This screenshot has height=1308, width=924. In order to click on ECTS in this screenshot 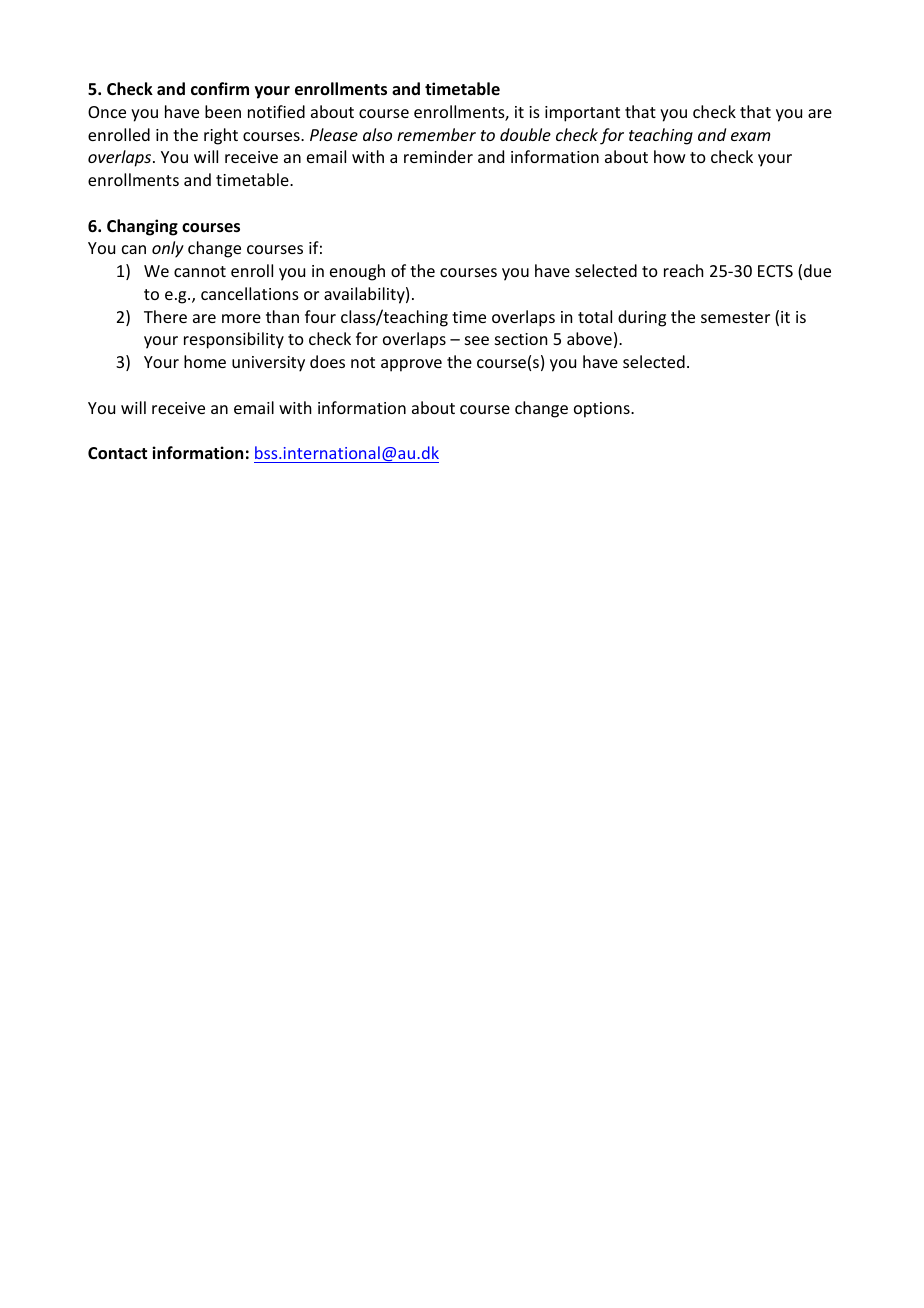, I will do `click(775, 271)`.
